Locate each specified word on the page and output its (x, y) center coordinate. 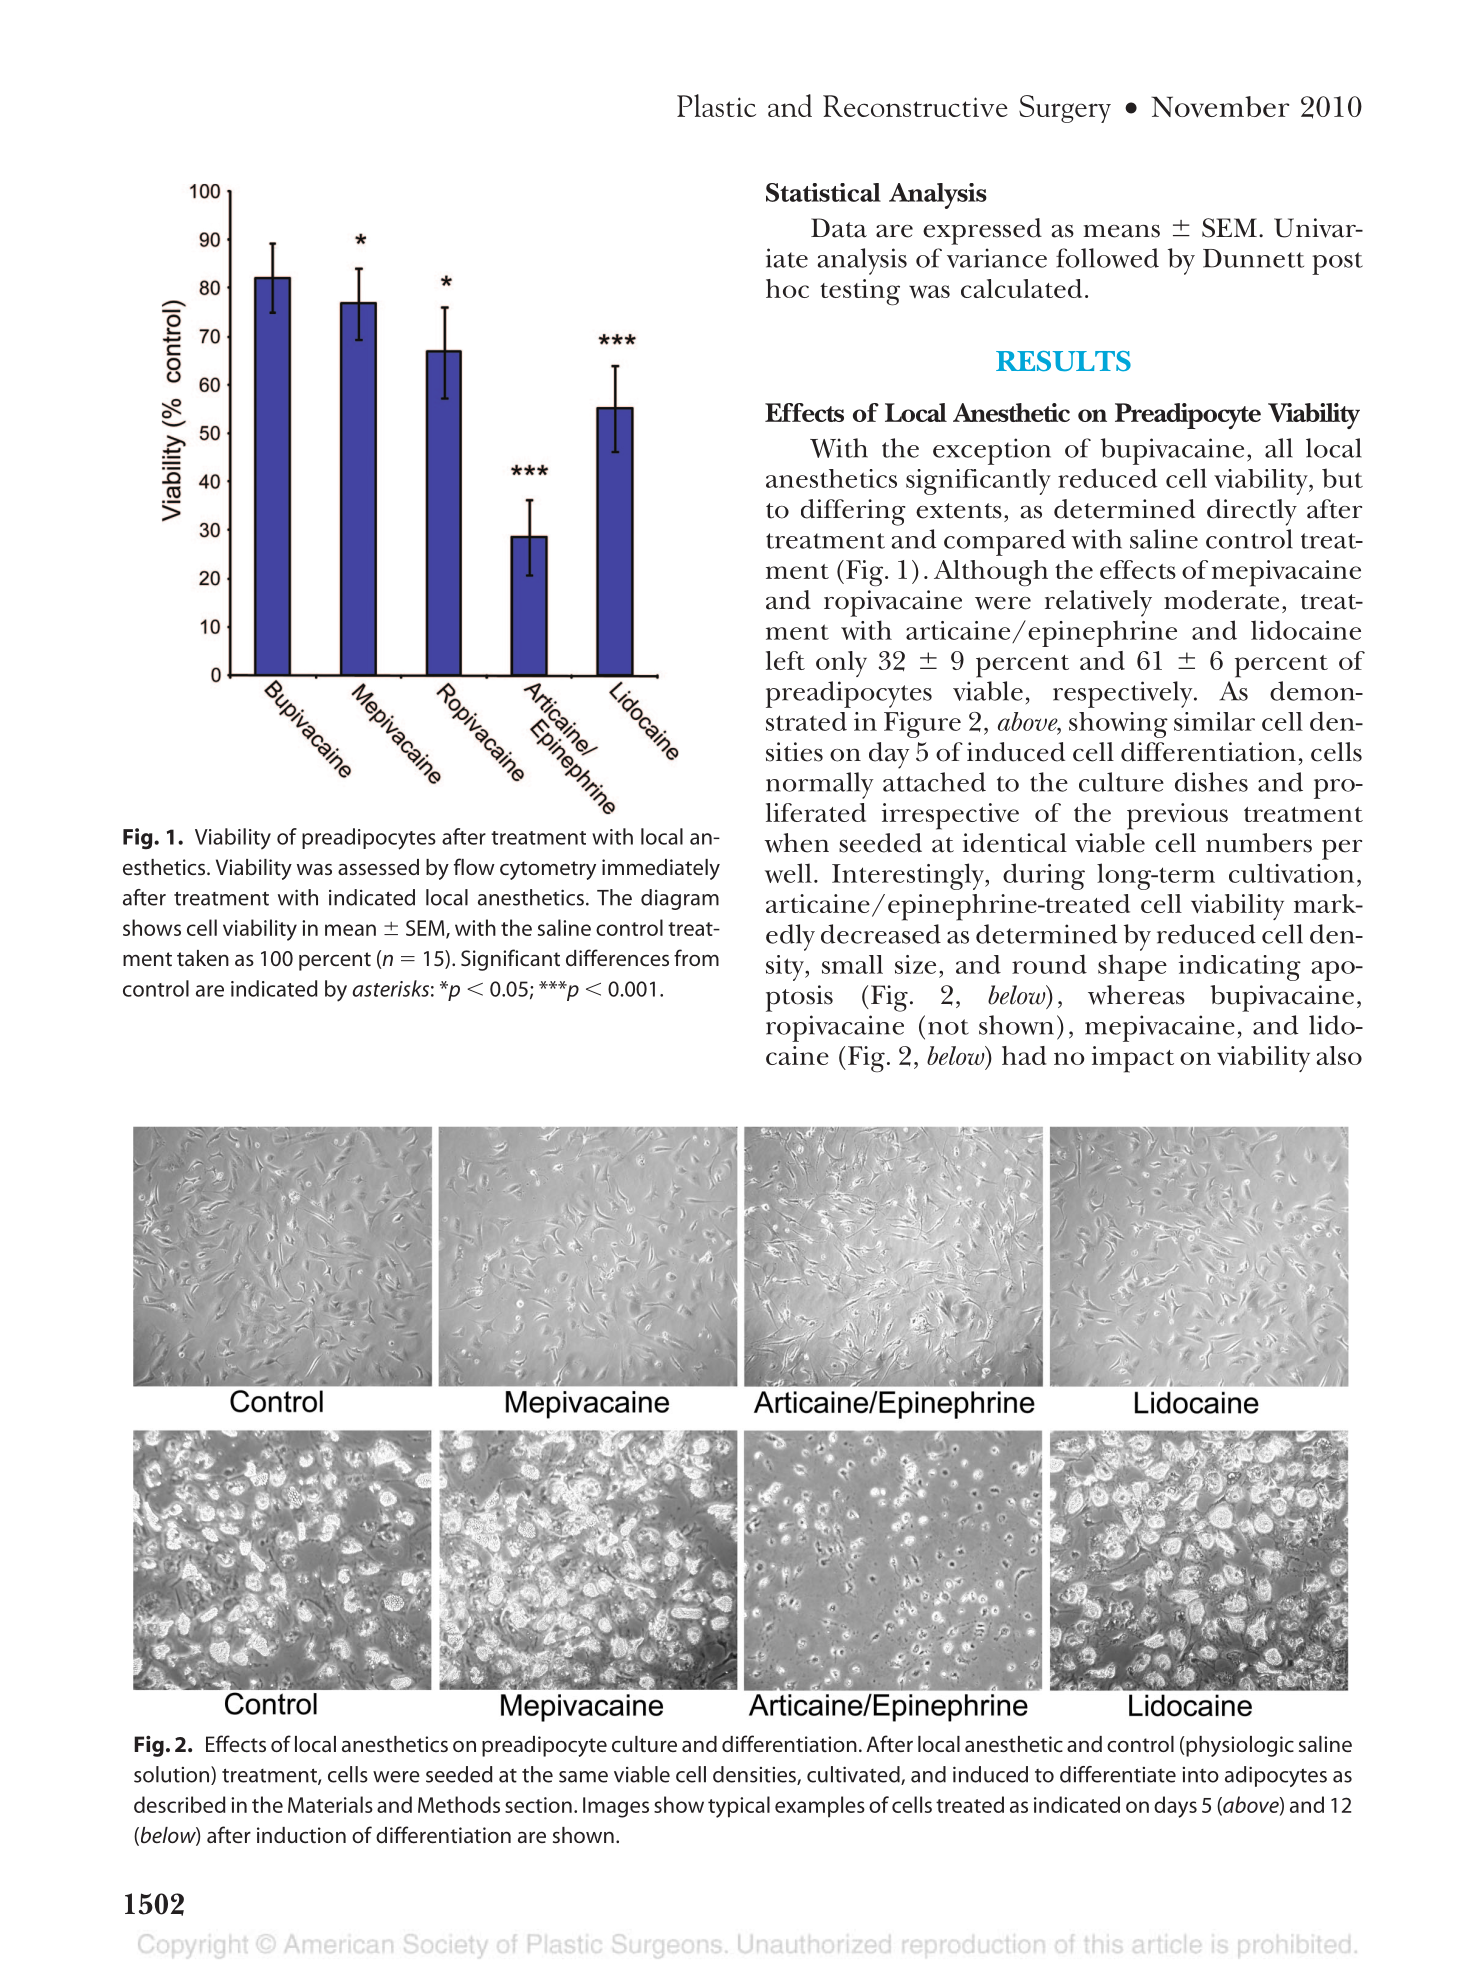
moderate (1221, 600)
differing (853, 512)
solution (173, 1775)
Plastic (716, 105)
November (1220, 107)
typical (739, 1807)
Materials (330, 1804)
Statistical (823, 192)
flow (474, 866)
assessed (378, 867)
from (696, 957)
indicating (1240, 968)
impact (1133, 1059)
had (1024, 1055)
